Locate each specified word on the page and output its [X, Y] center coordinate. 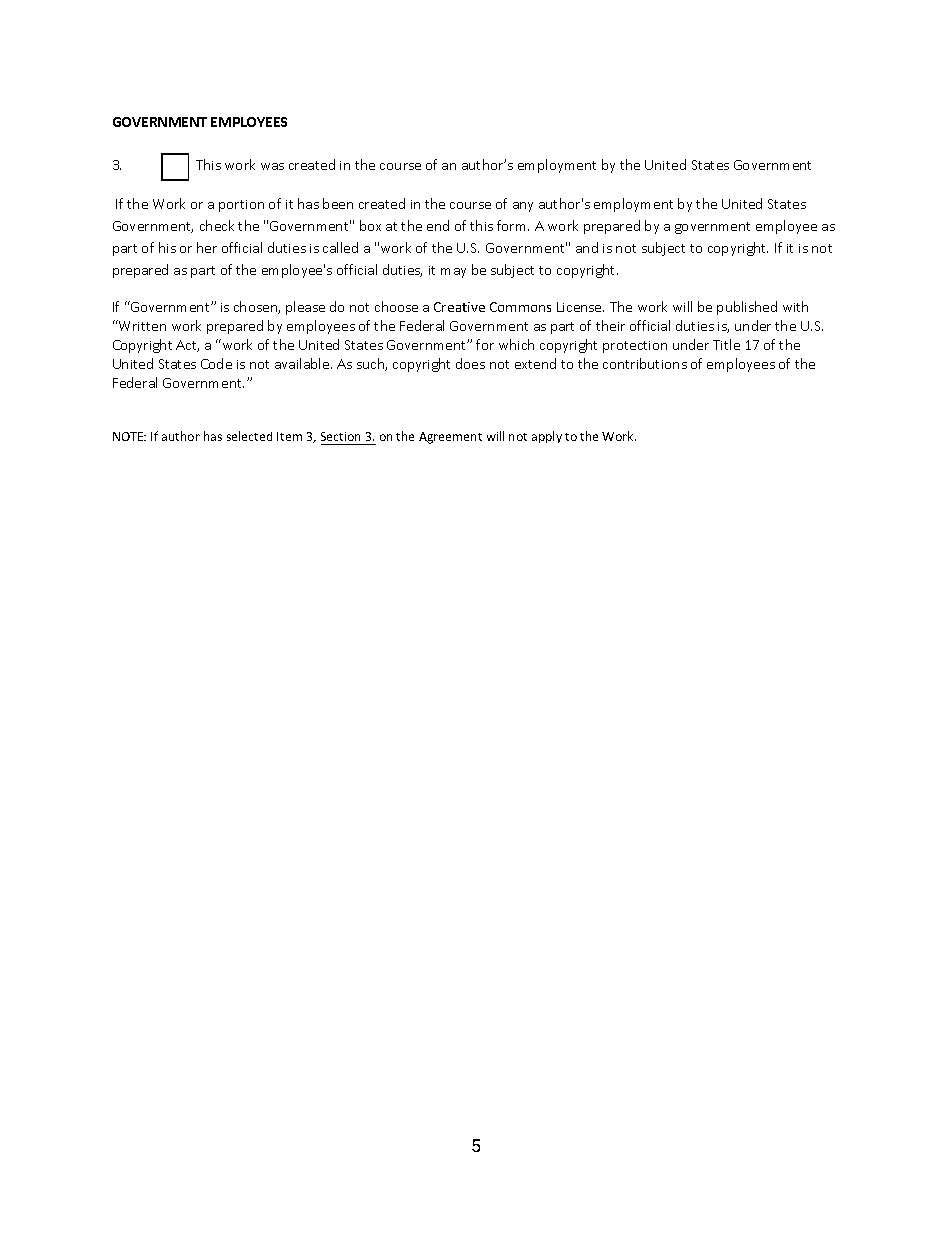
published [747, 308]
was [272, 166]
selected [249, 436]
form [513, 225]
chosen [256, 307]
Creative [459, 307]
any [523, 207]
